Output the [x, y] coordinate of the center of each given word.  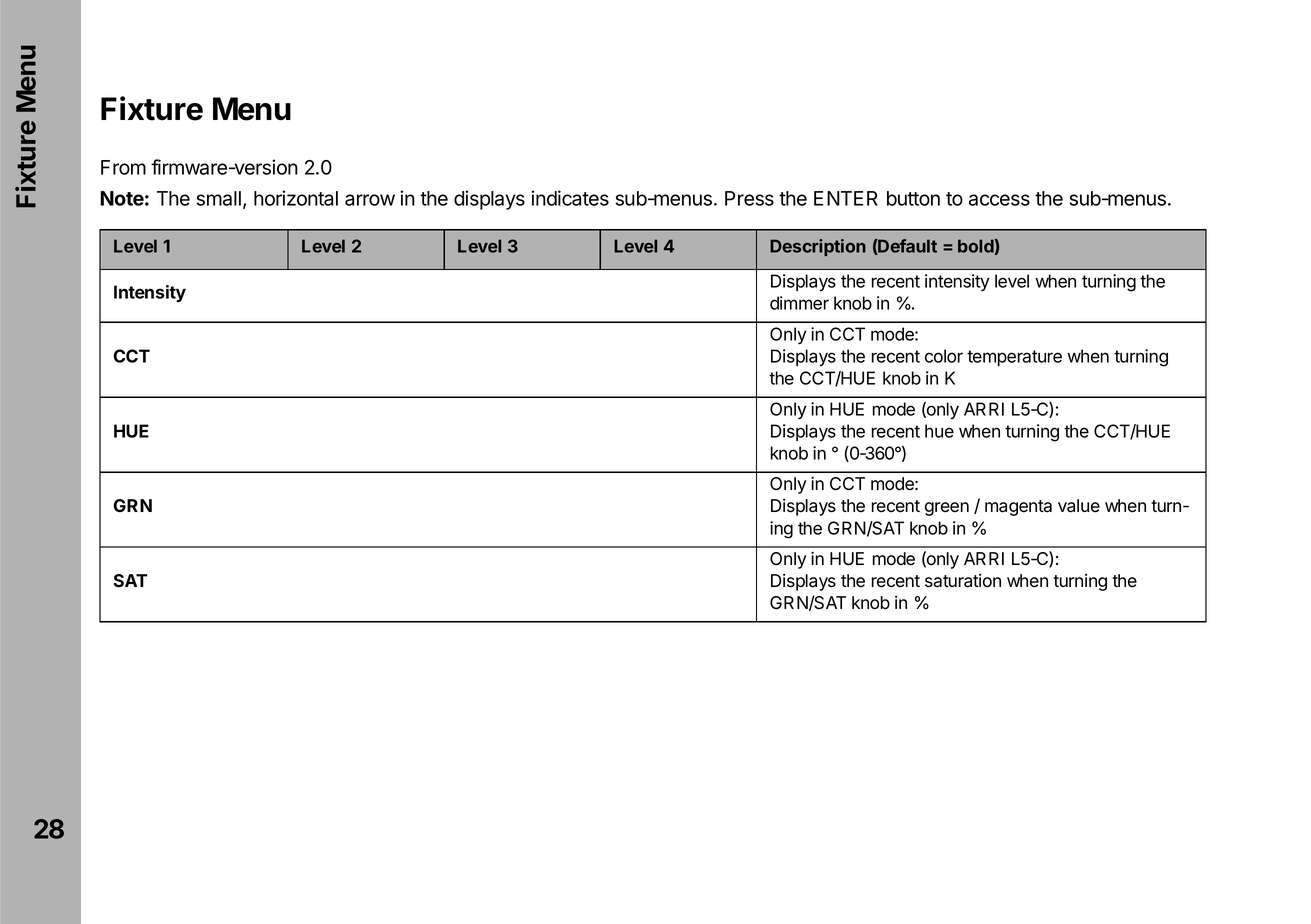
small [218, 198]
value [1079, 506]
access [999, 200]
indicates [570, 198]
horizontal [296, 198]
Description [818, 247]
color [944, 356]
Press [749, 198]
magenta [1018, 508]
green [947, 509]
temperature [1014, 358]
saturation [963, 581]
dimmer [799, 303]
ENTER [846, 198]
